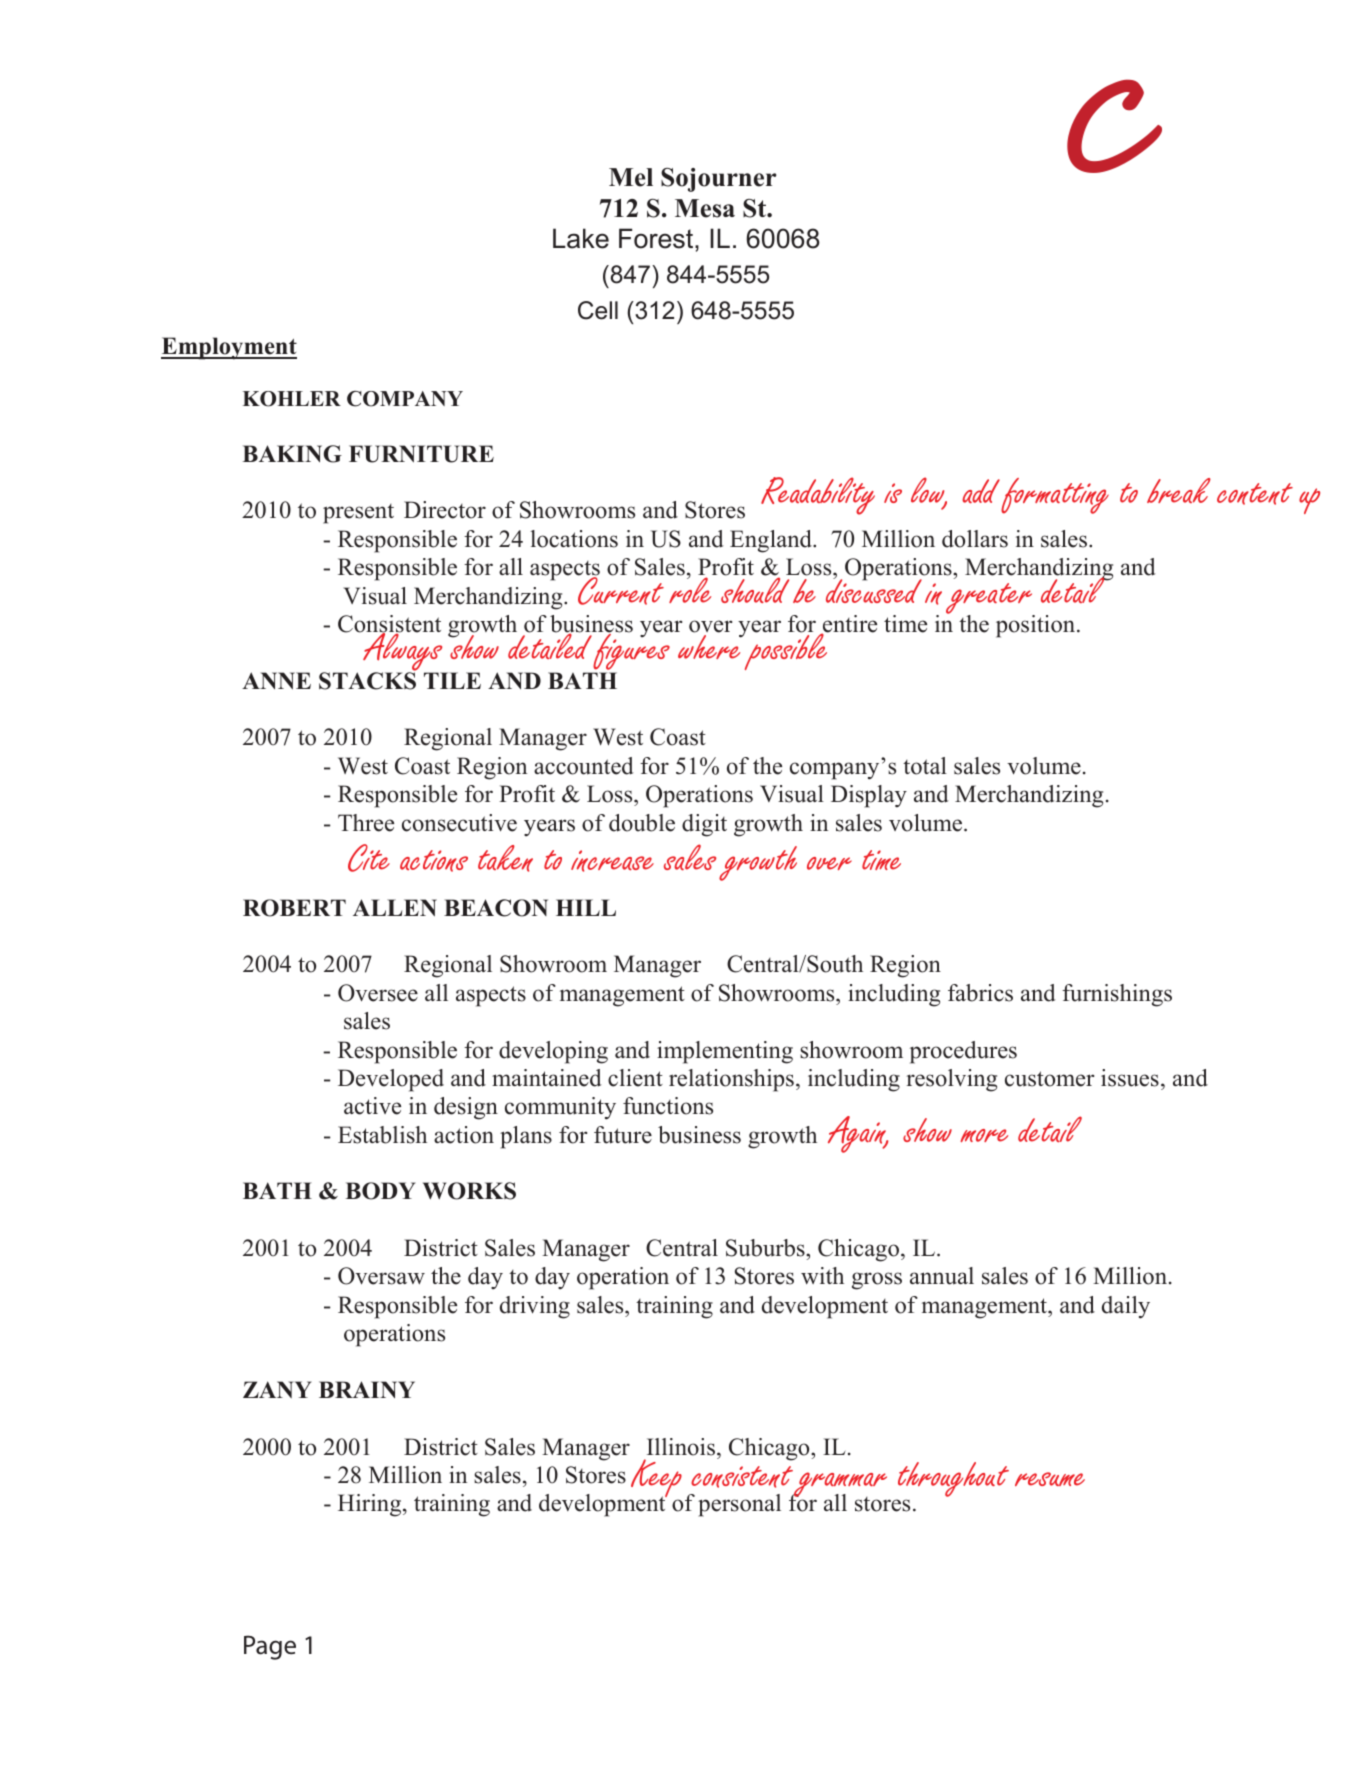 The height and width of the page is (1776, 1372). Describe the element at coordinates (270, 1647) in the page. I see `Page` at that location.
